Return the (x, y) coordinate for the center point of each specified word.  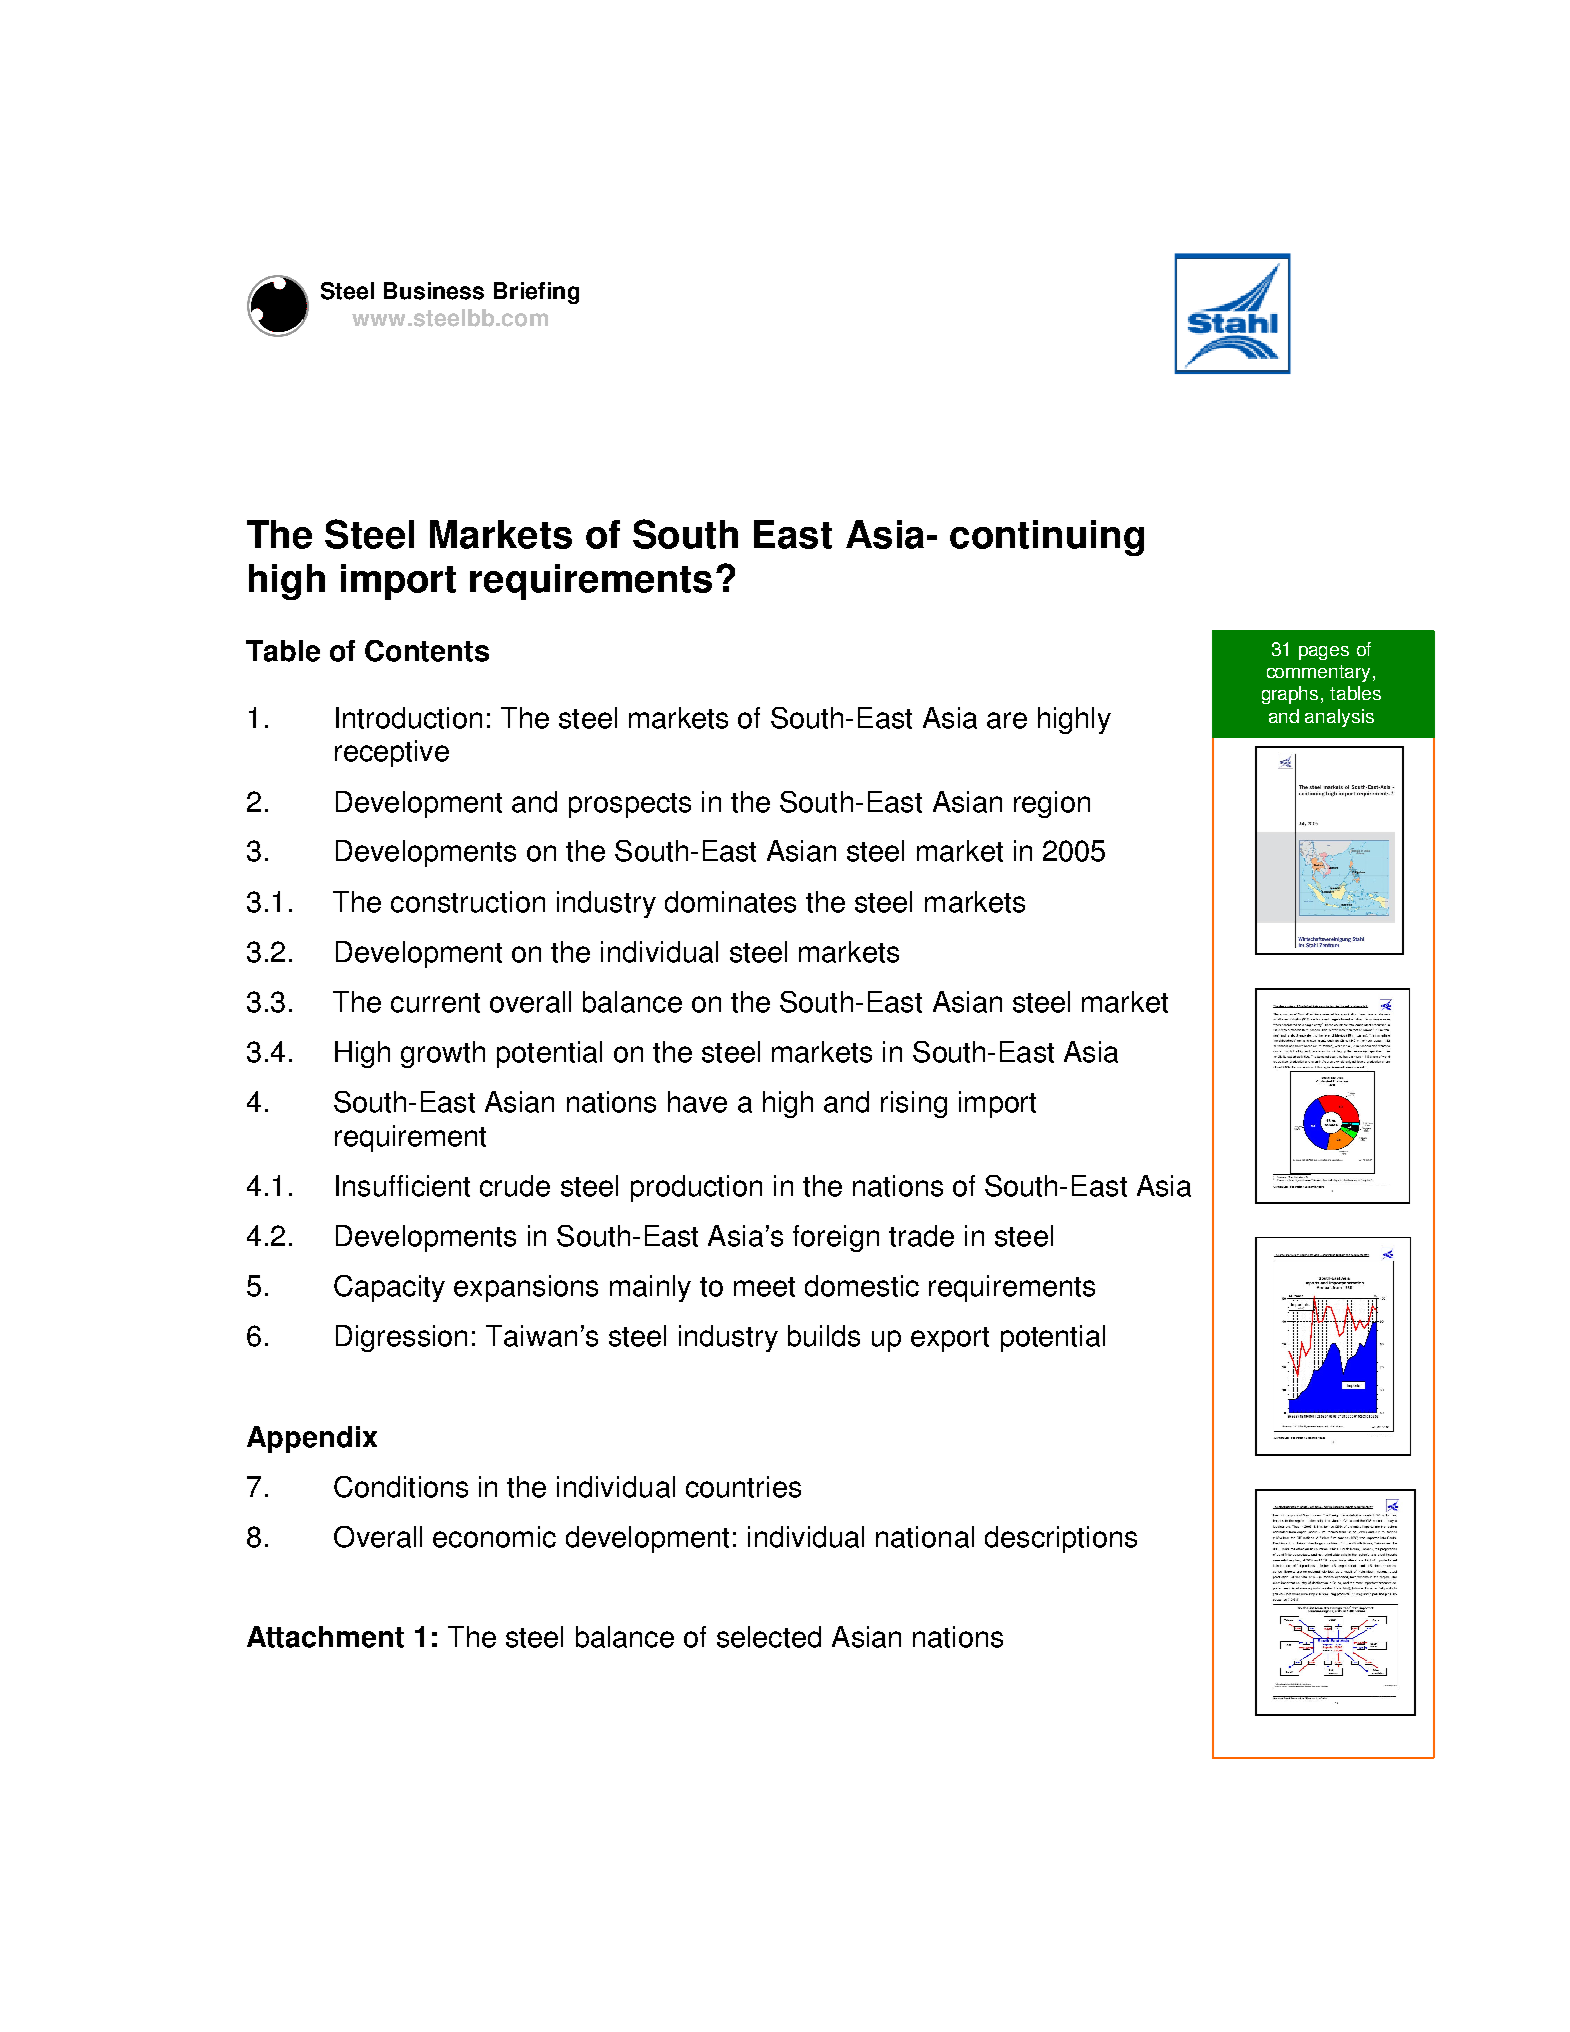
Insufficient (403, 1186)
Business (434, 291)
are (1007, 720)
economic (494, 1537)
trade (921, 1236)
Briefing (536, 293)
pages (1324, 653)
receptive (392, 753)
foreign (836, 1238)
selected (769, 1637)
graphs (1290, 695)
